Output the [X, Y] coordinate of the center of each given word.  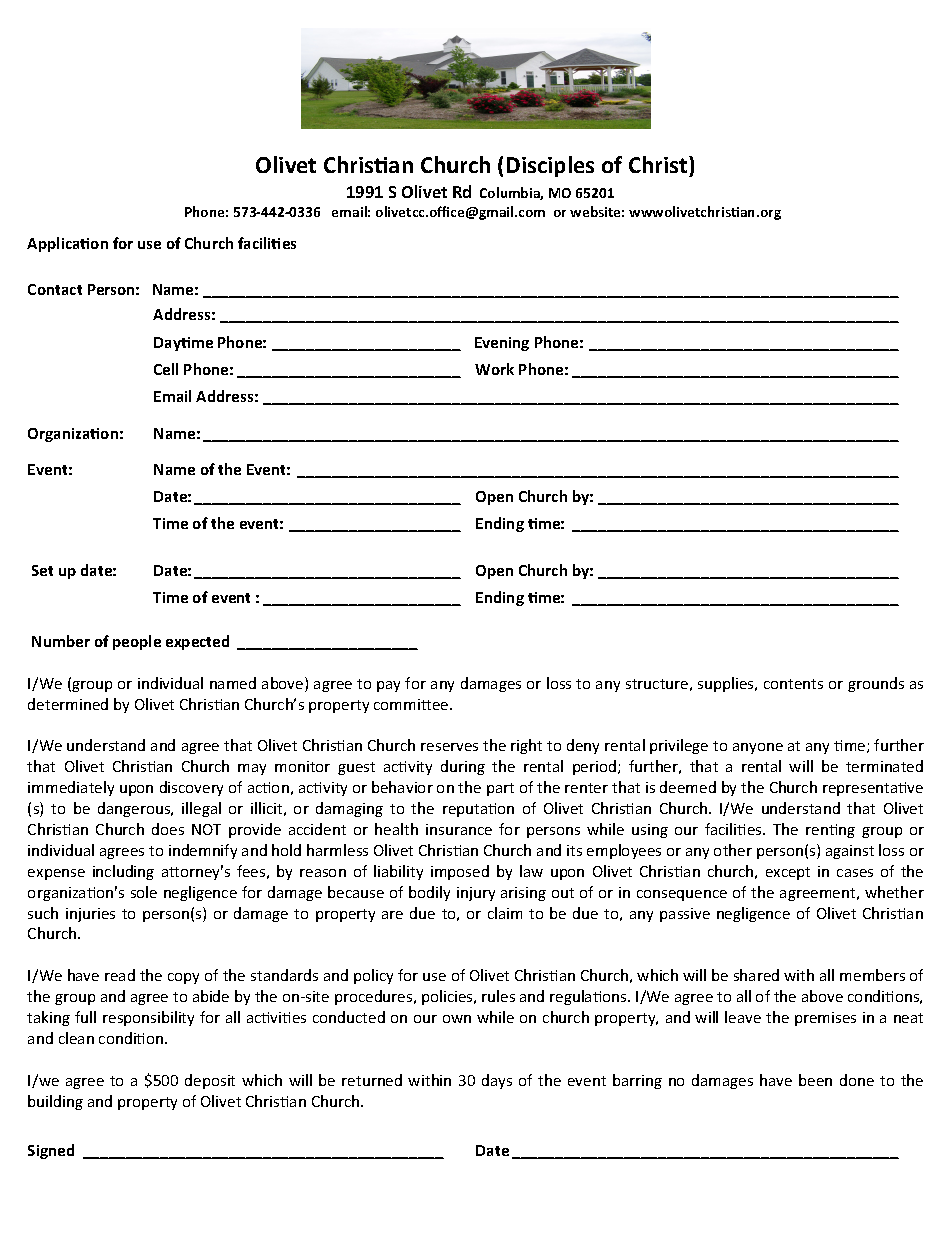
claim [505, 913]
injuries [90, 915]
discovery [191, 788]
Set [42, 570]
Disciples [550, 166]
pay [388, 686]
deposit [210, 1081]
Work [494, 369]
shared [756, 975]
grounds [876, 684]
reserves [449, 747]
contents [793, 684]
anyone [758, 748]
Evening [502, 344]
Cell [166, 369]
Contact [55, 289]
